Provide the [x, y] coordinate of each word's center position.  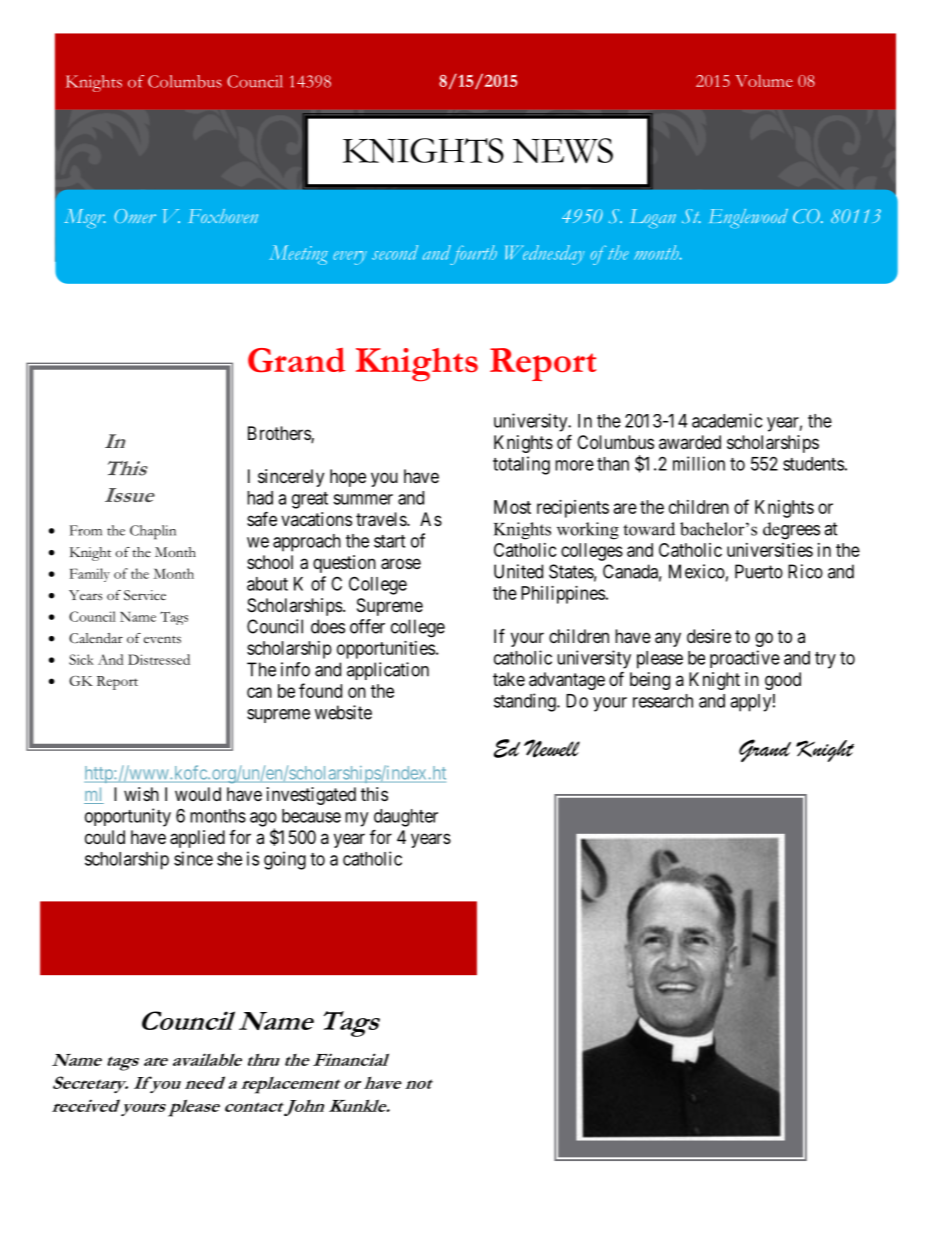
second [395, 252]
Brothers [280, 434]
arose [401, 564]
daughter [406, 818]
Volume [764, 81]
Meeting [298, 255]
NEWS [563, 151]
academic [727, 420]
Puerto [759, 571]
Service [145, 595]
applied [197, 839]
